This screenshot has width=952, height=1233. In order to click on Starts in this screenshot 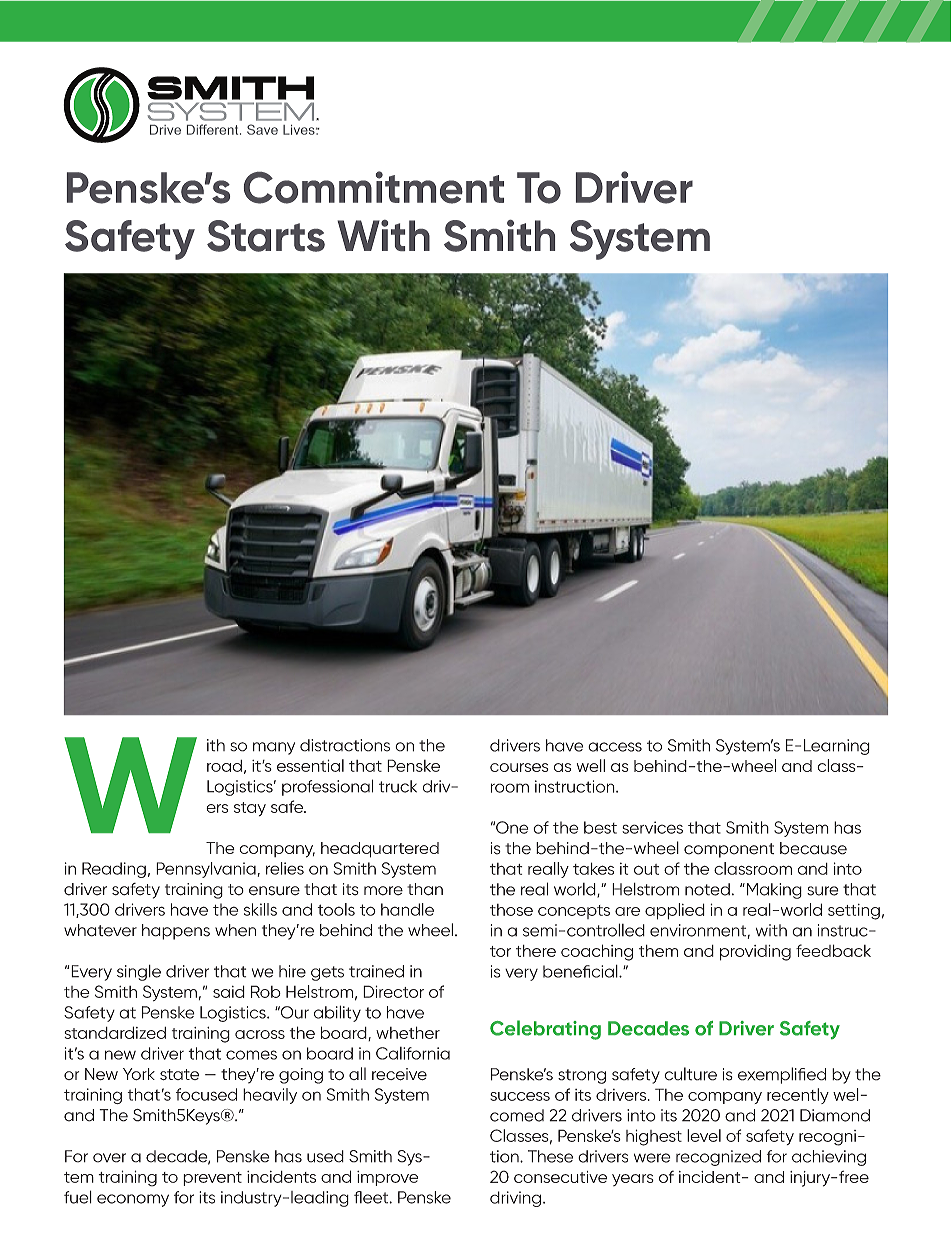, I will do `click(266, 236)`.
